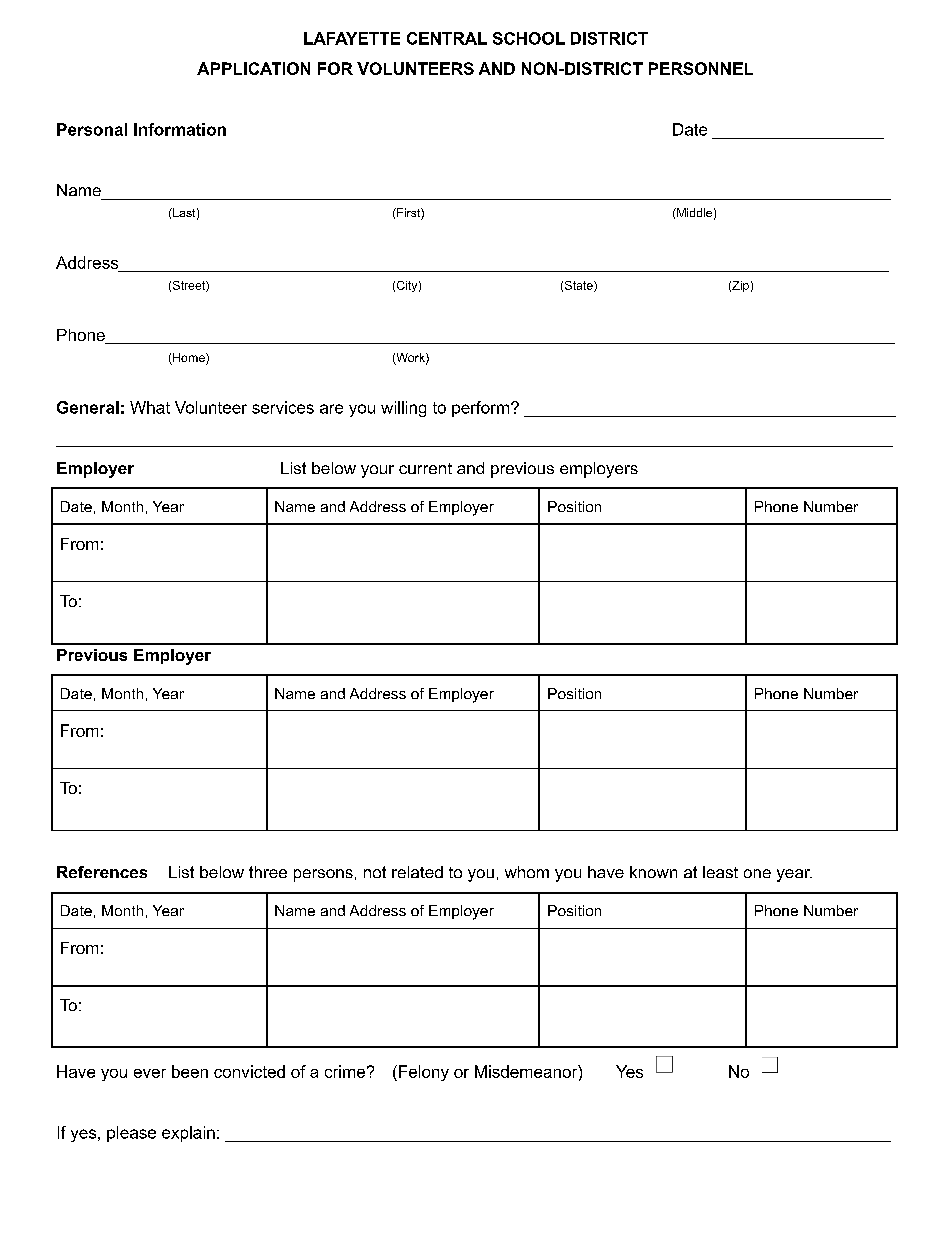  I want to click on willing, so click(403, 409).
